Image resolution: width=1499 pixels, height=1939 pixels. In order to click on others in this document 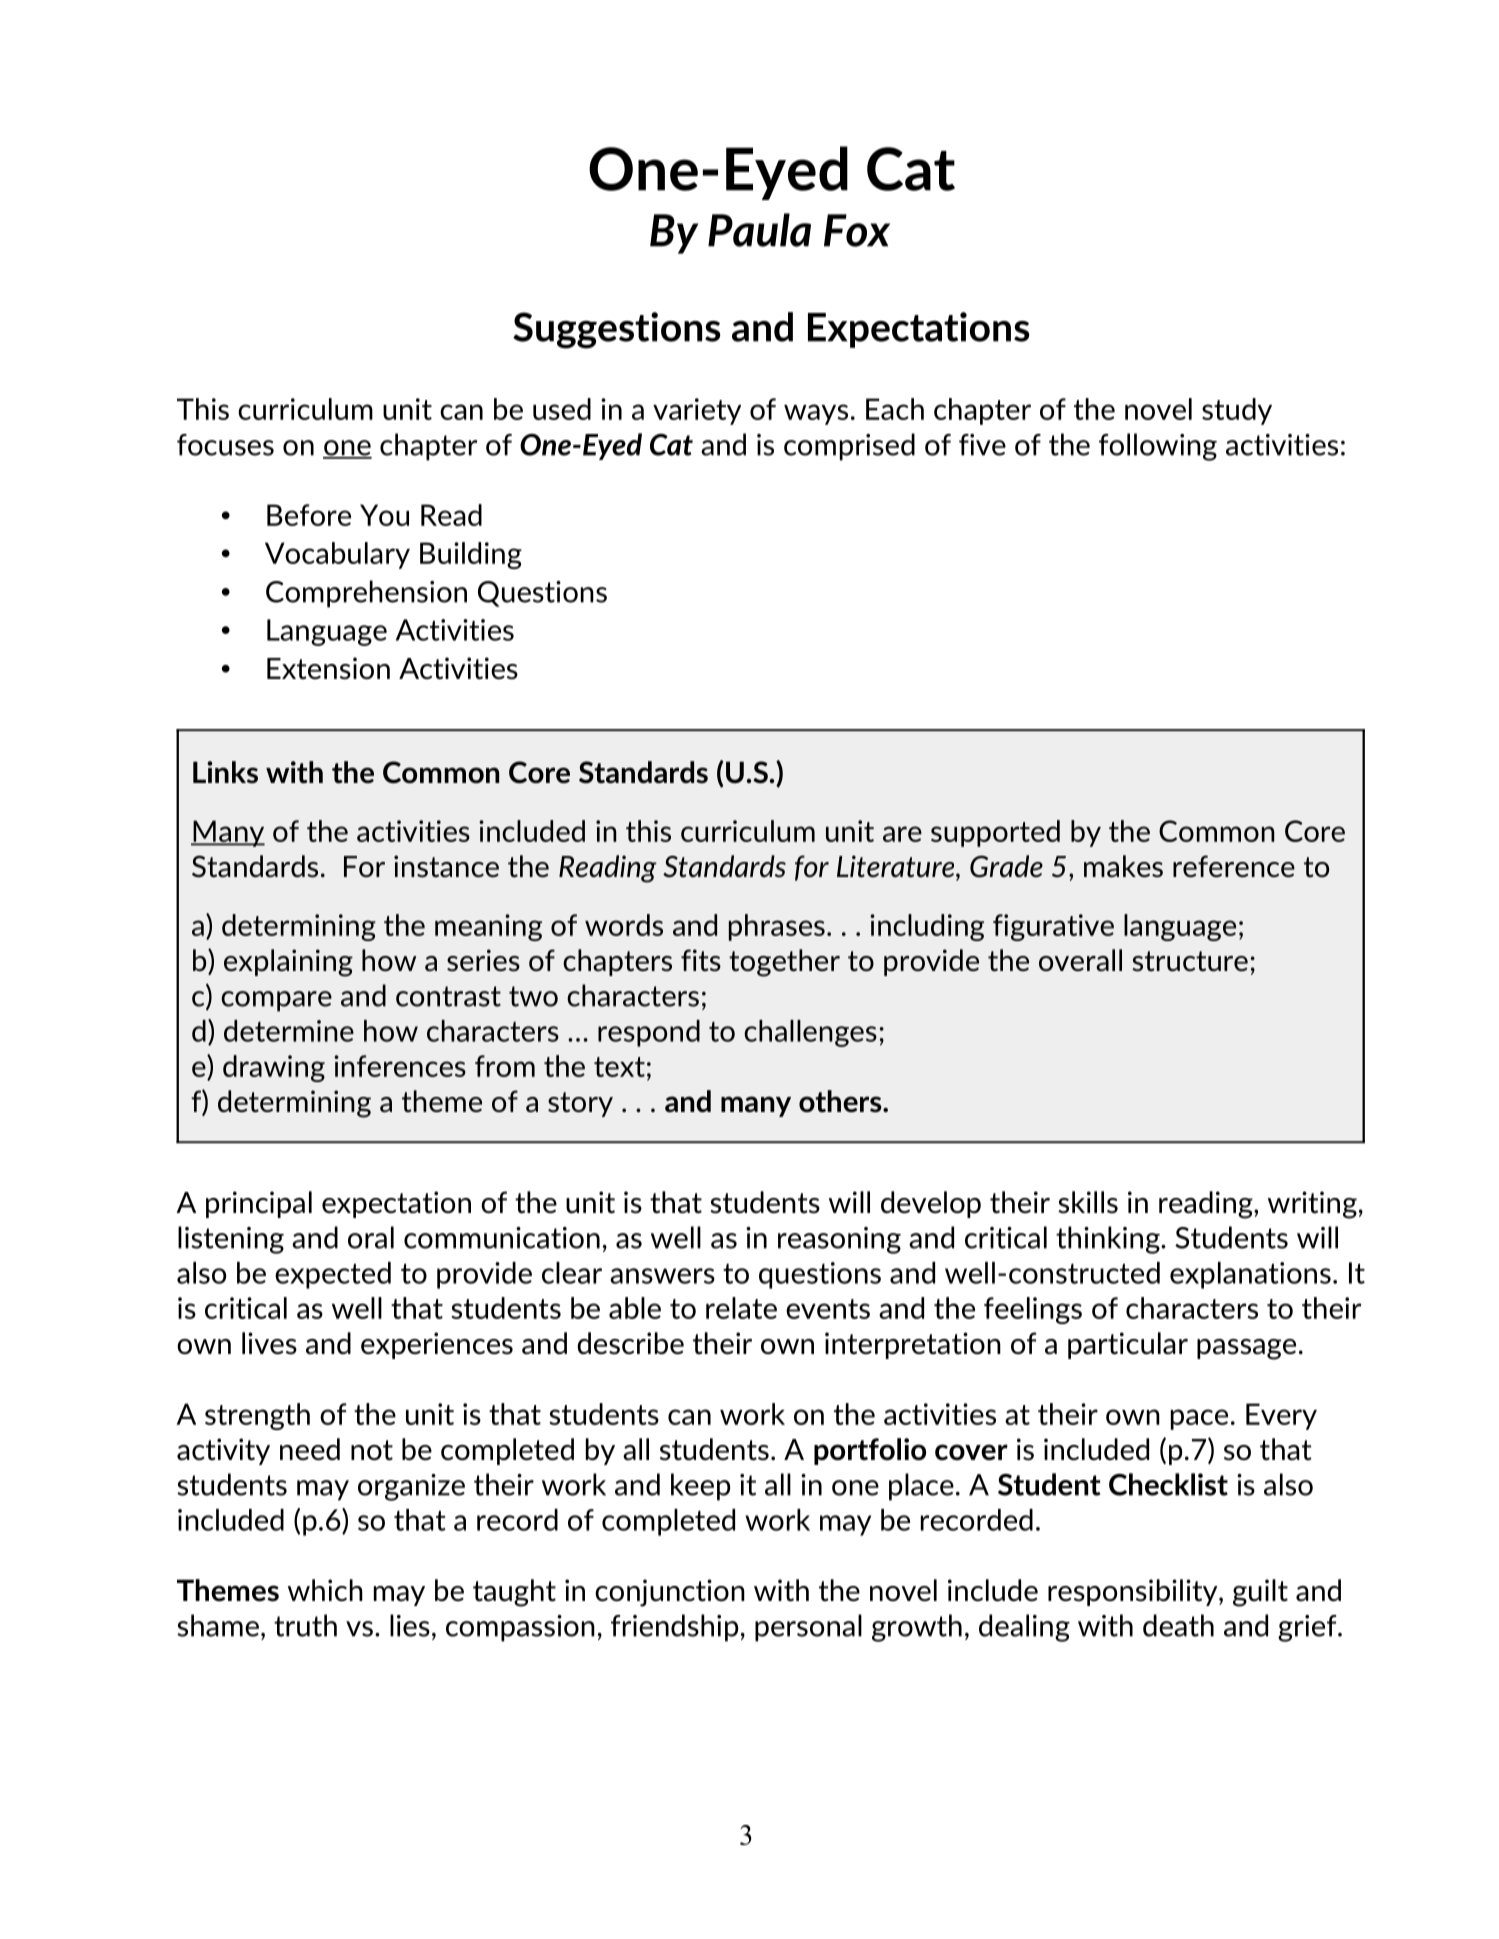, I will do `click(841, 1101)`.
